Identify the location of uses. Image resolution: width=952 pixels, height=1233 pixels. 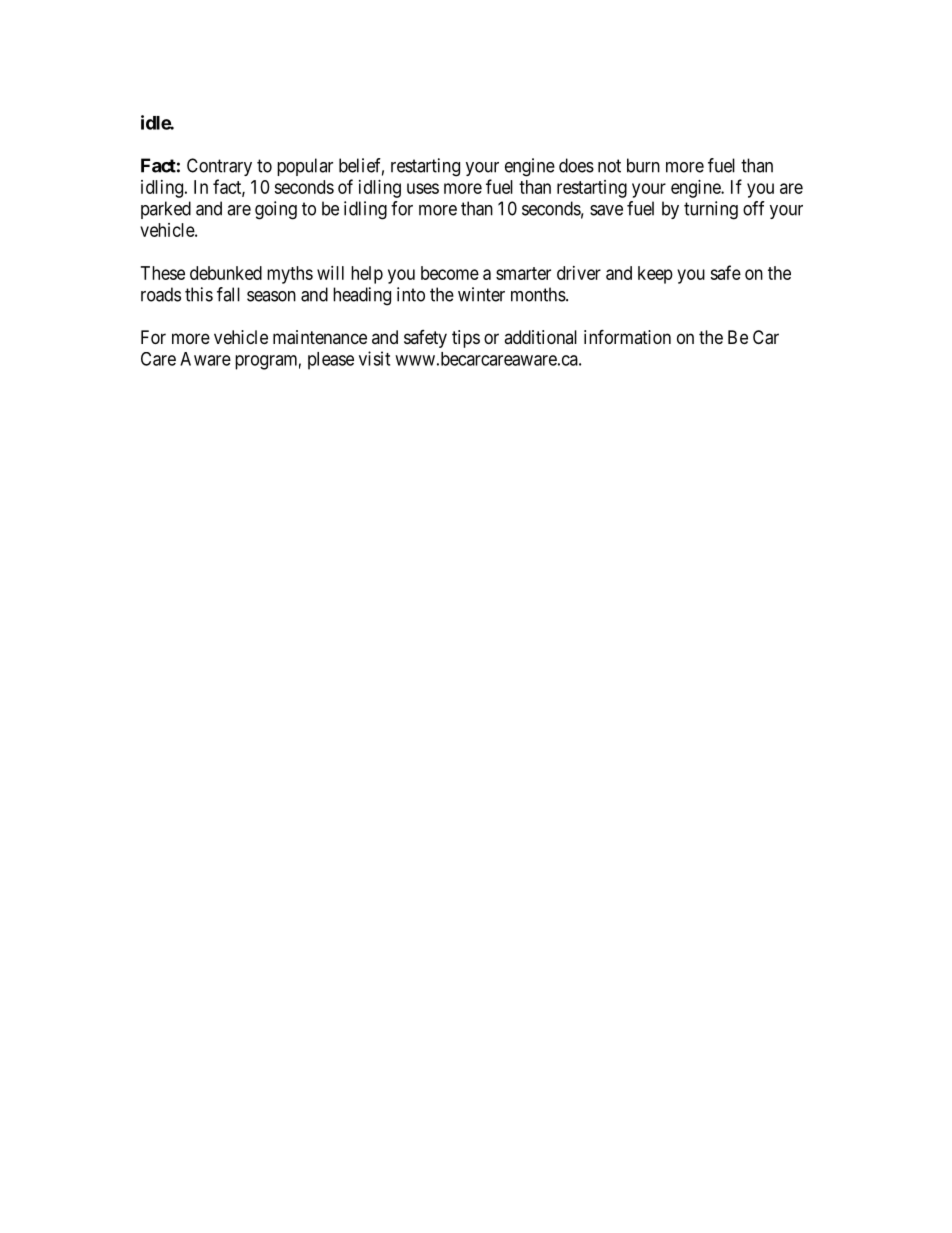
(423, 188).
